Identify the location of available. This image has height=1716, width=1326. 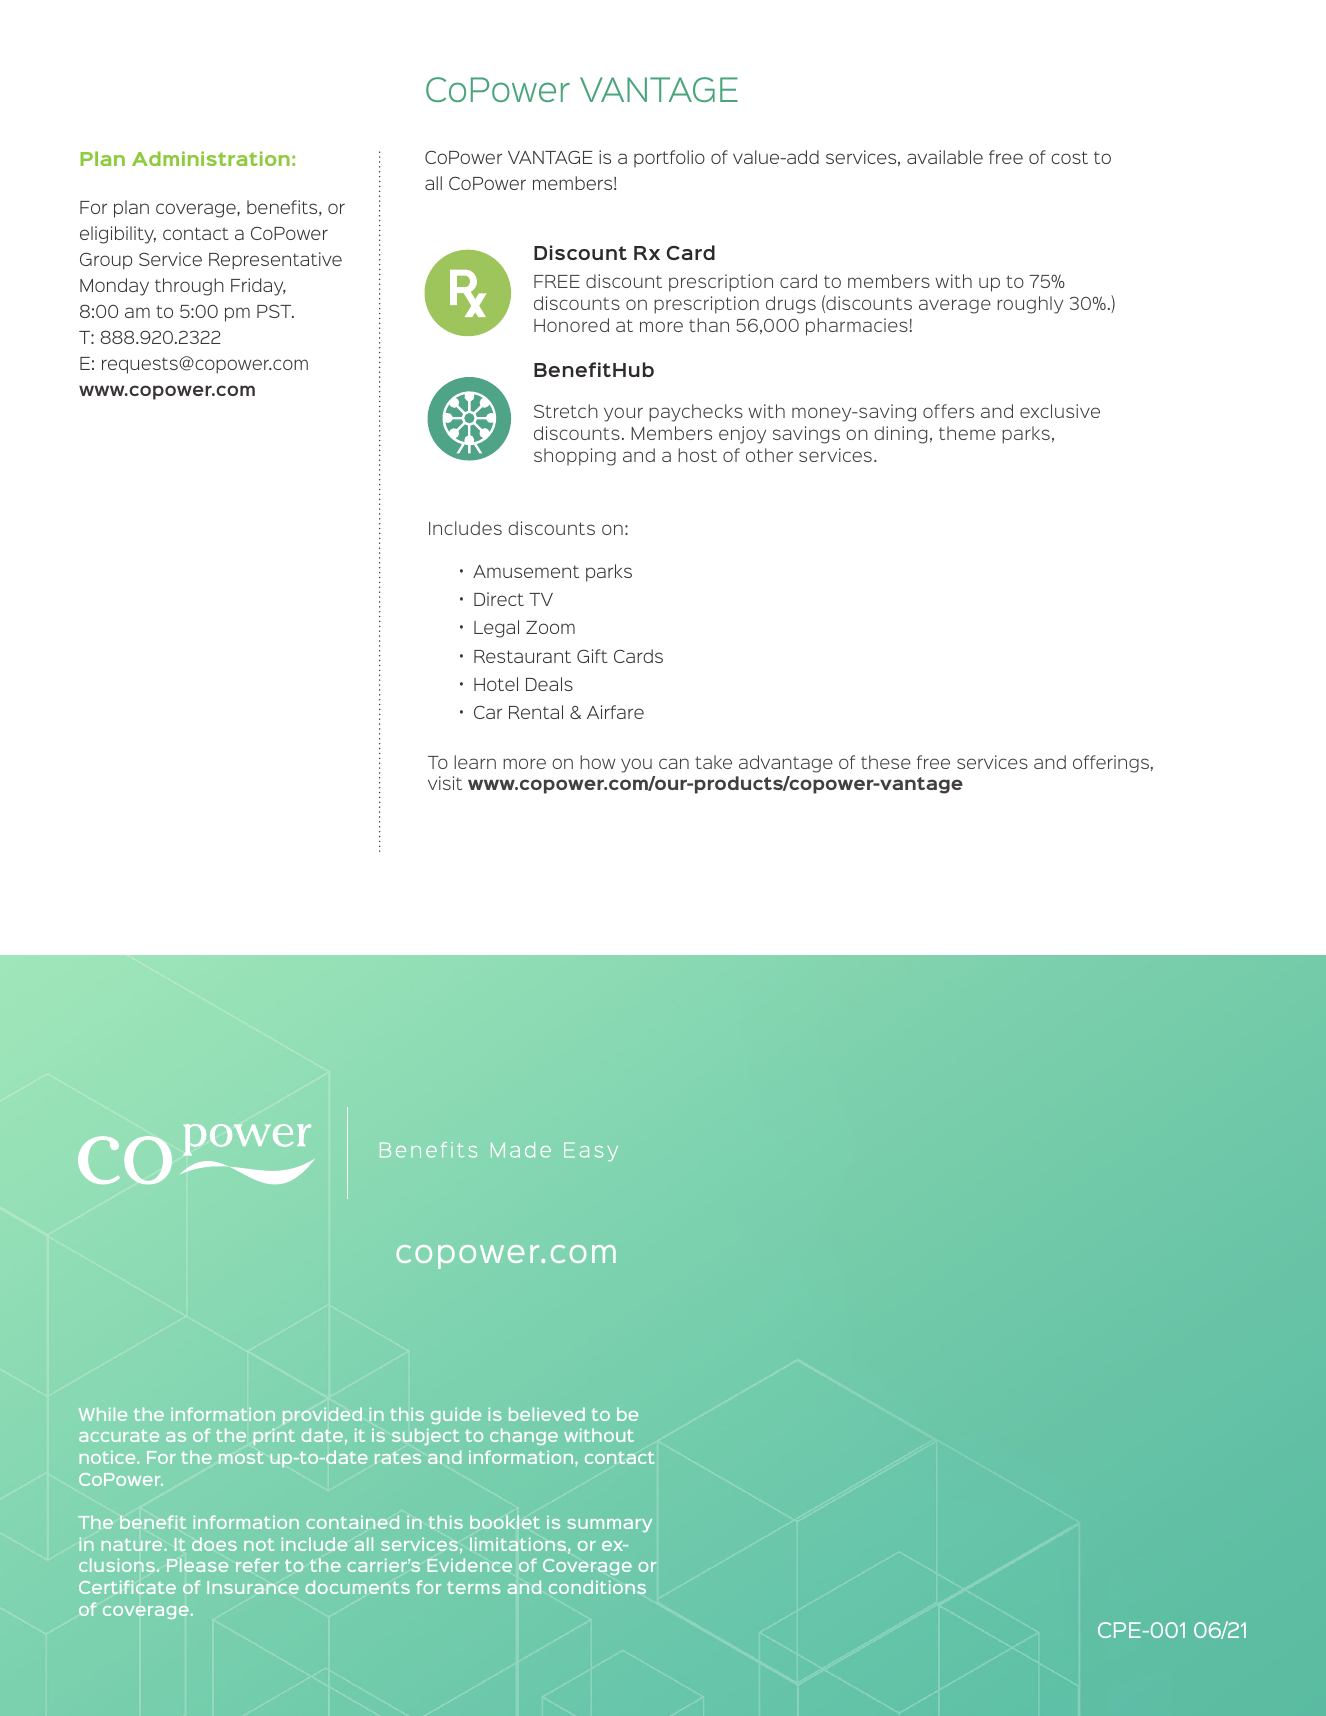
(945, 157).
